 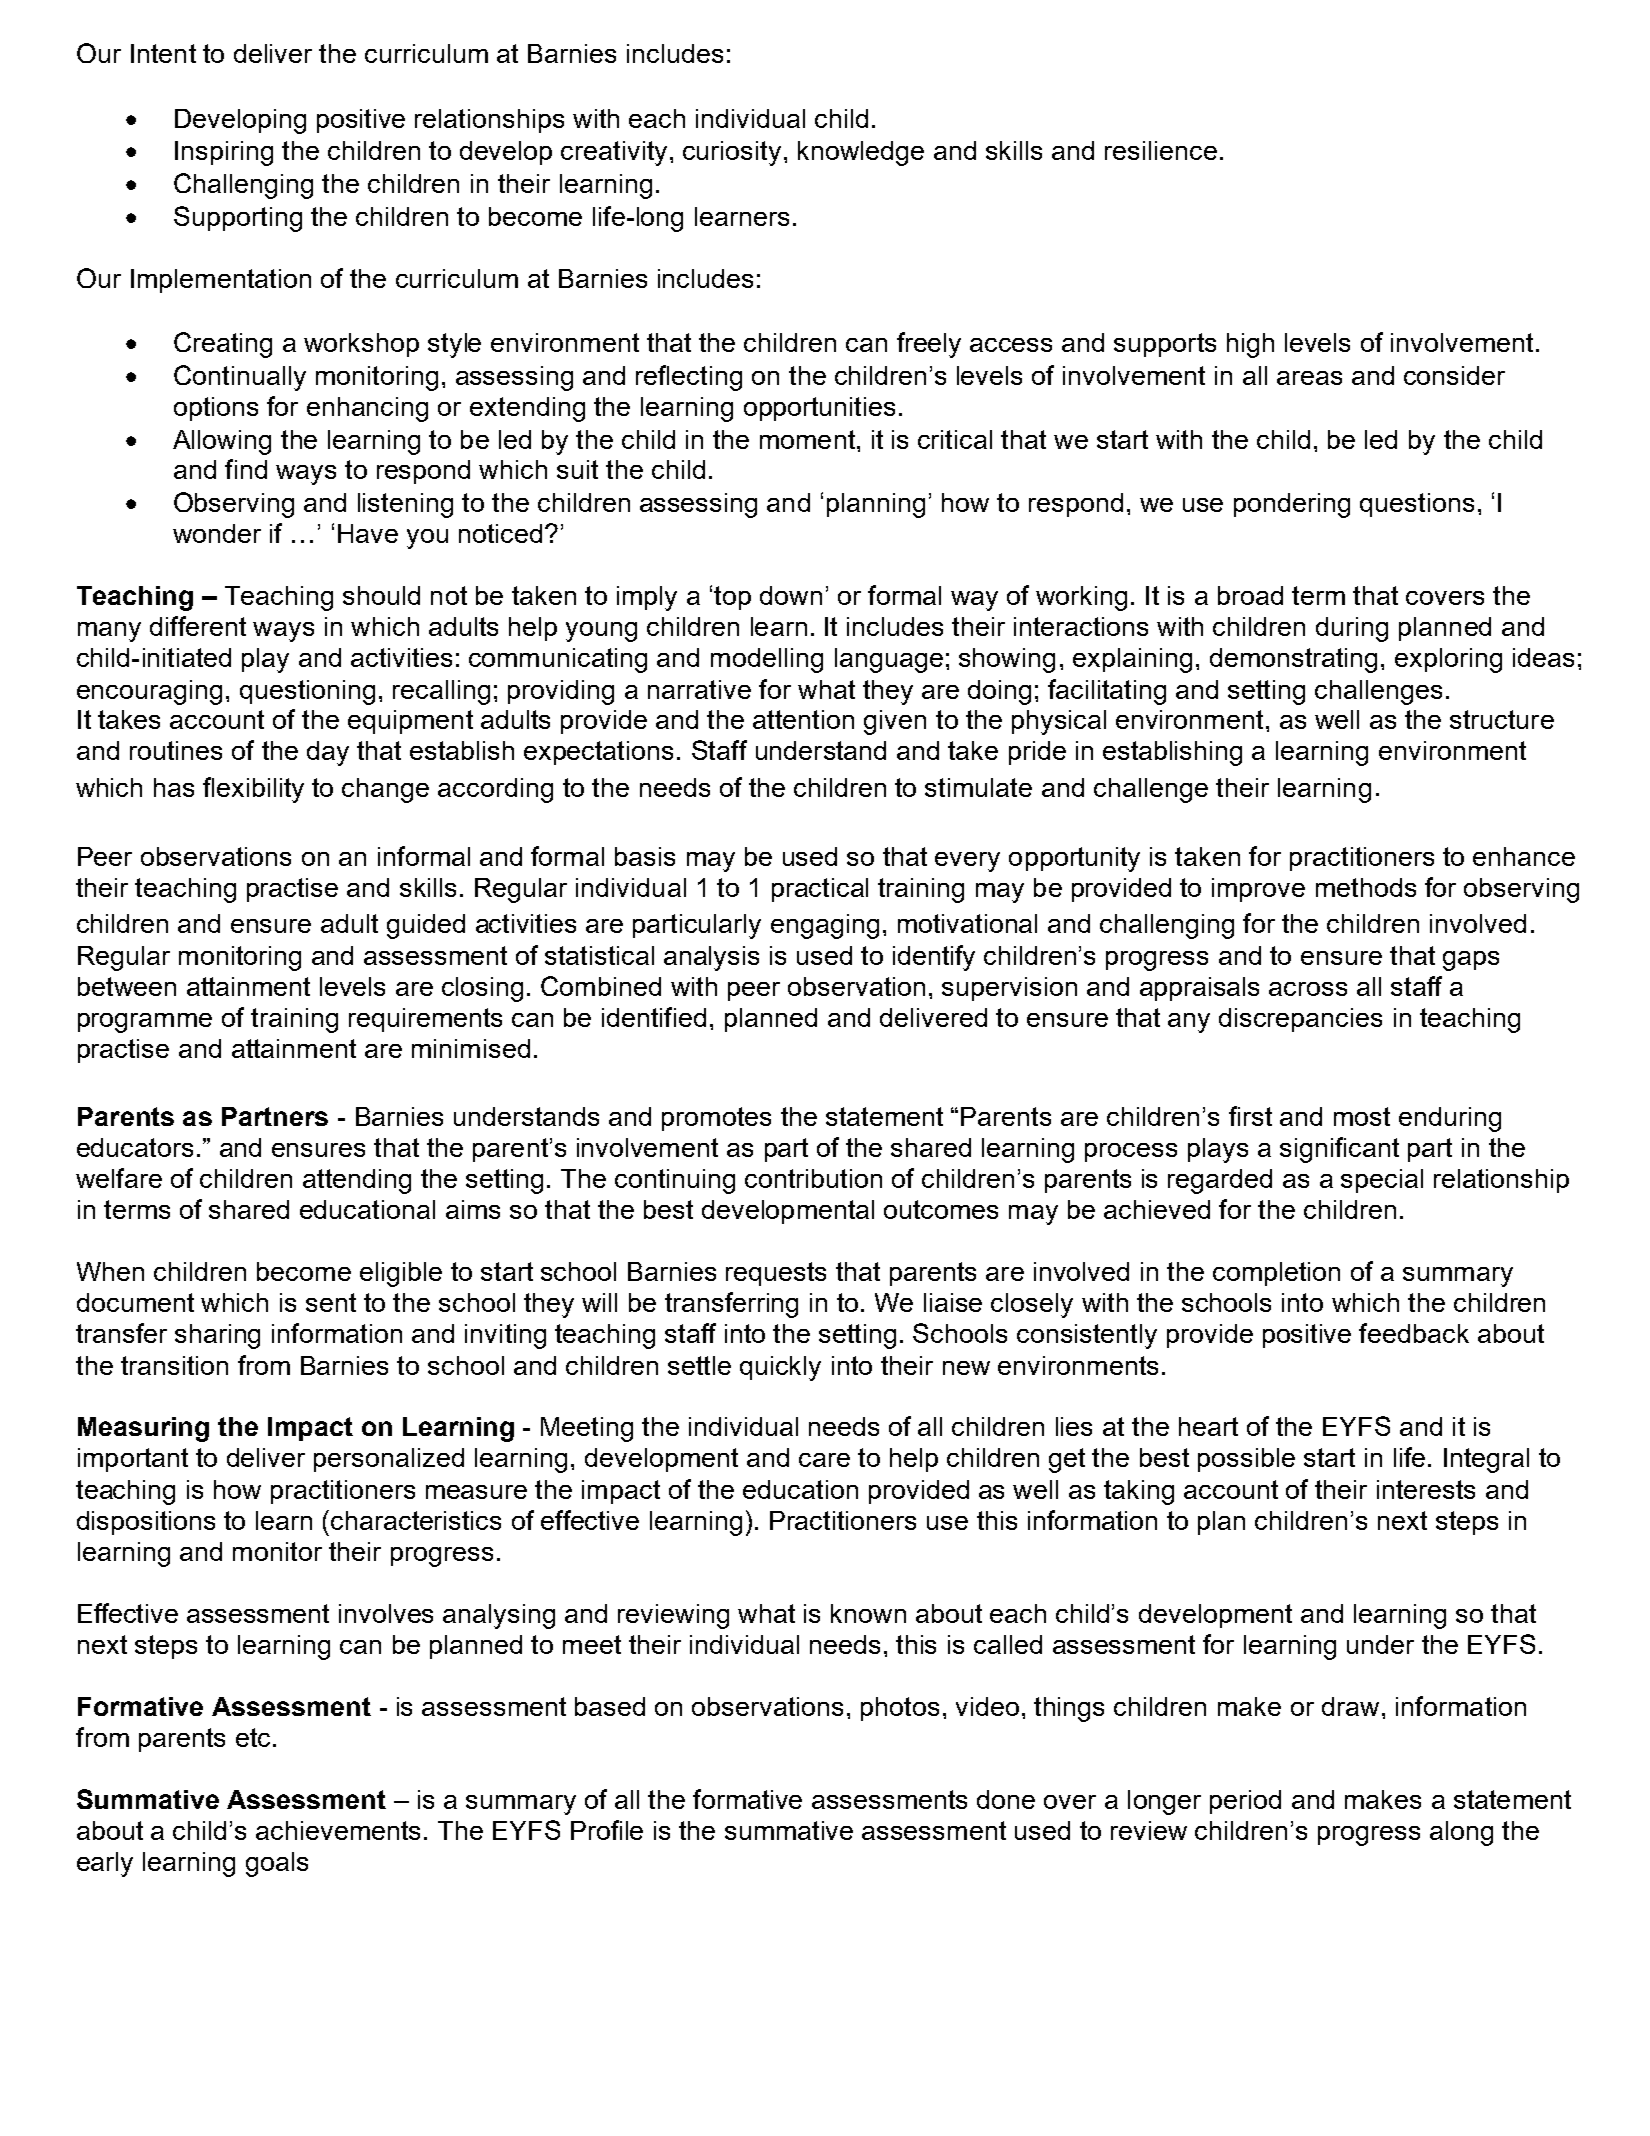 What do you see at coordinates (338, 1830) in the screenshot?
I see `achievements` at bounding box center [338, 1830].
